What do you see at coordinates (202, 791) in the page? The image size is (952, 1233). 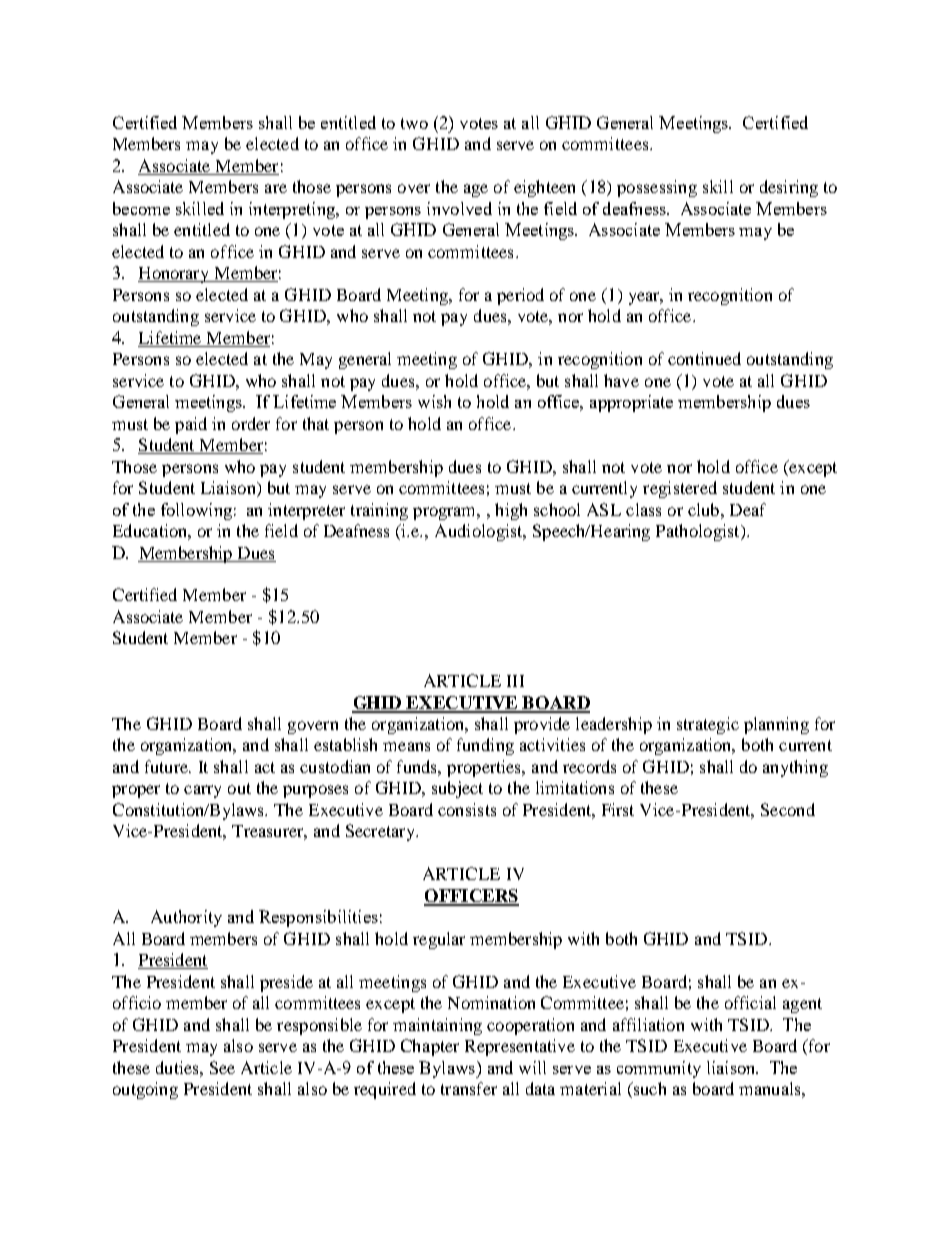 I see `carry` at bounding box center [202, 791].
